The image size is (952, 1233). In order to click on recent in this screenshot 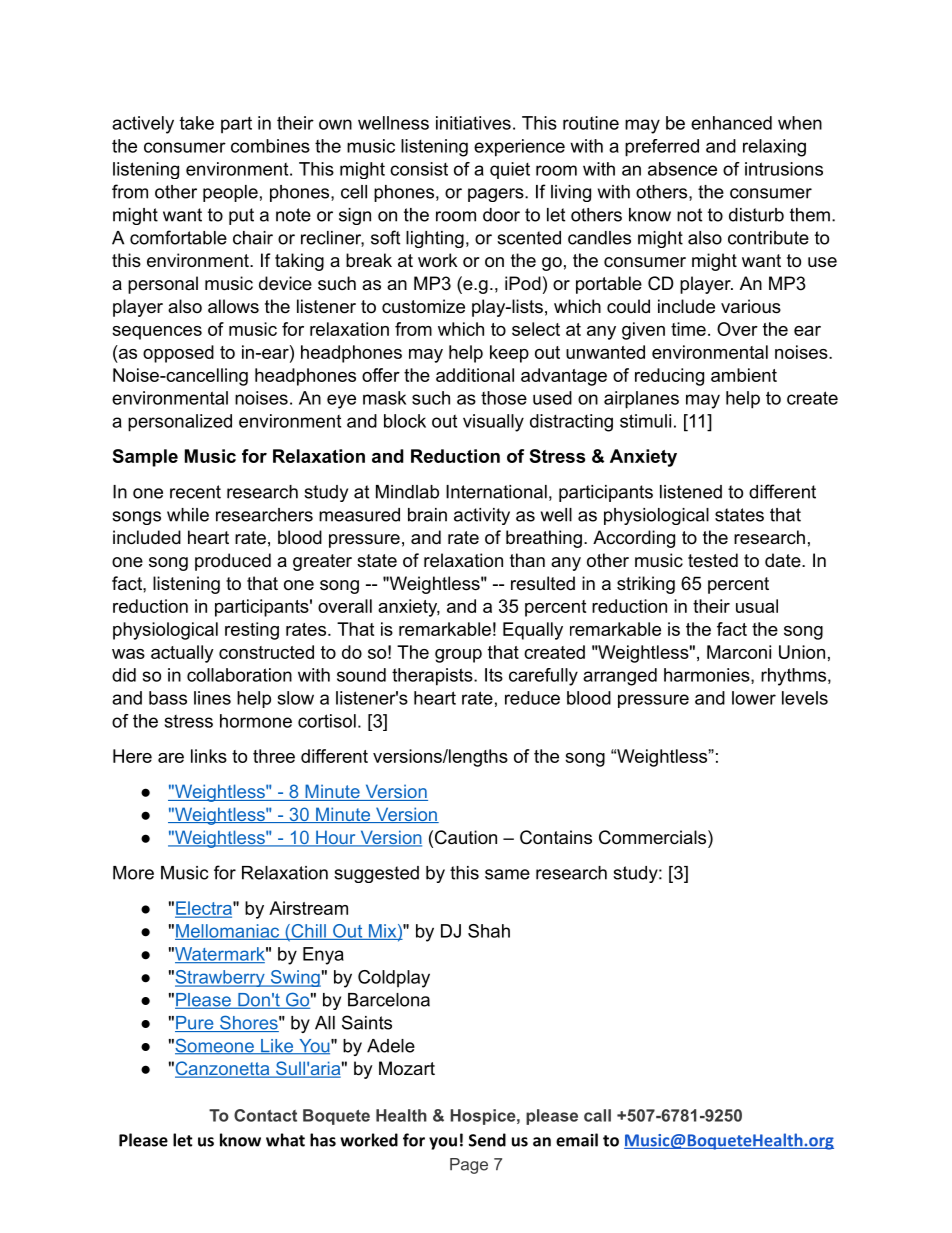, I will do `click(195, 492)`.
